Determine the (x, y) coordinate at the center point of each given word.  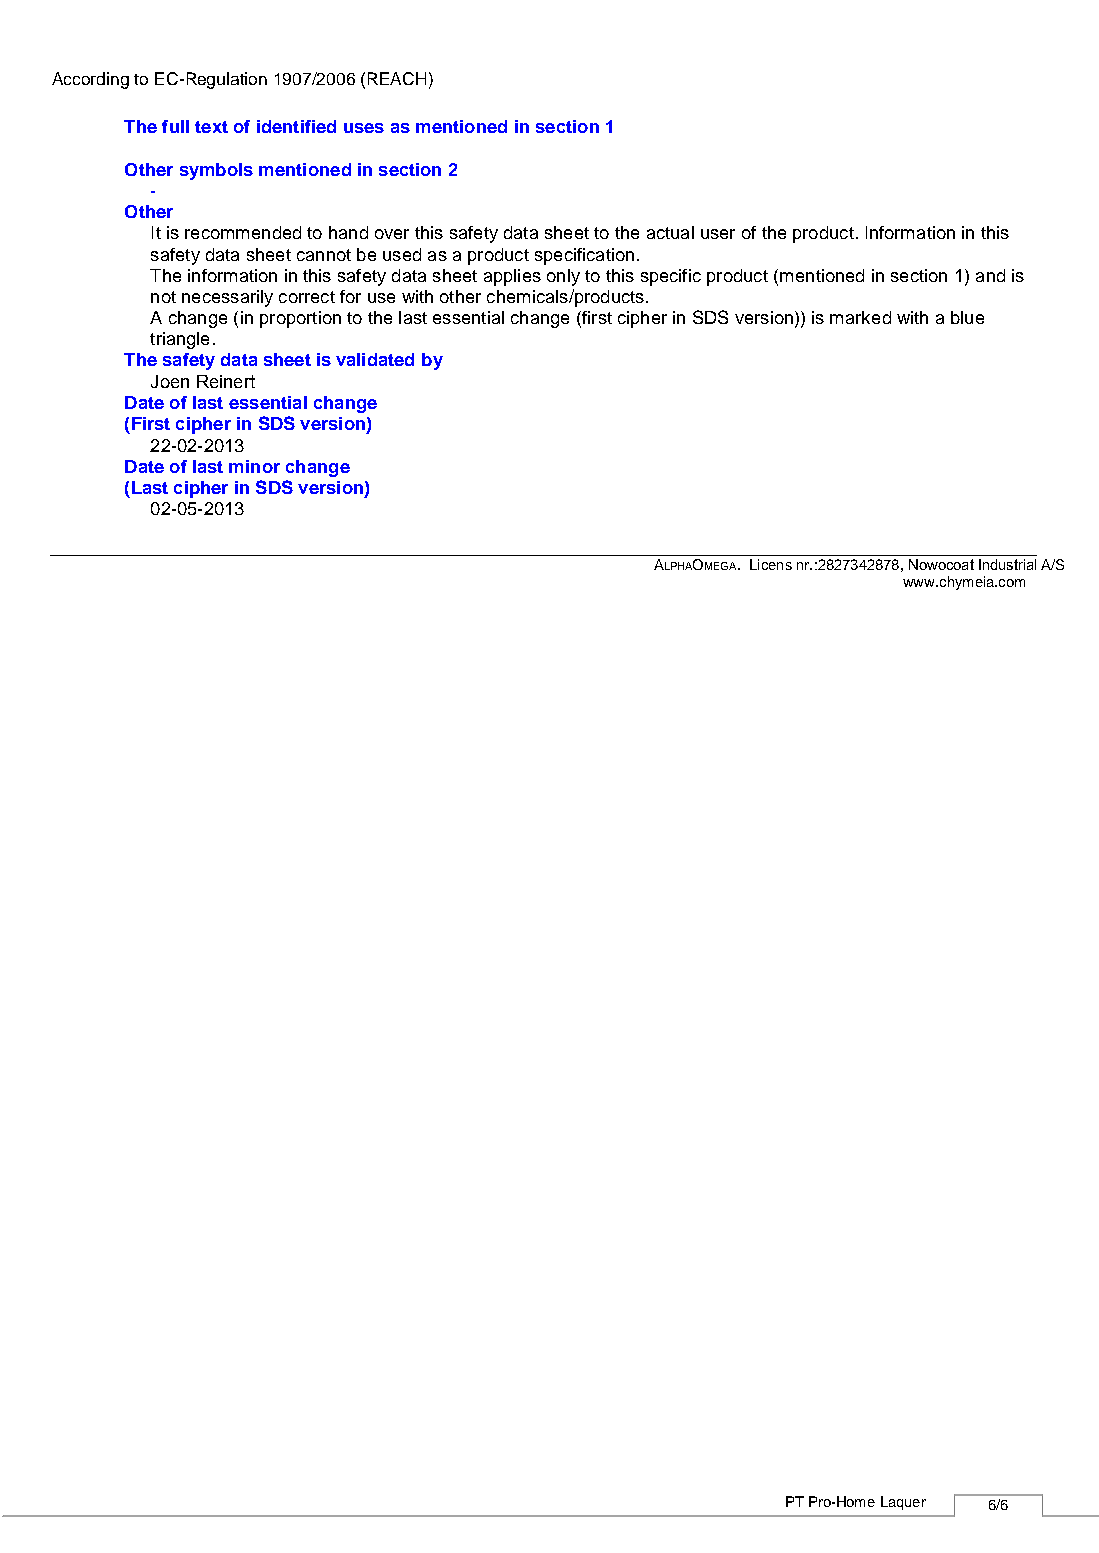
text (211, 127)
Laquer (903, 1503)
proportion (300, 319)
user (718, 234)
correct (307, 297)
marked (860, 317)
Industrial (1007, 564)
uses (364, 128)
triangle (179, 340)
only (563, 277)
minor (254, 466)
